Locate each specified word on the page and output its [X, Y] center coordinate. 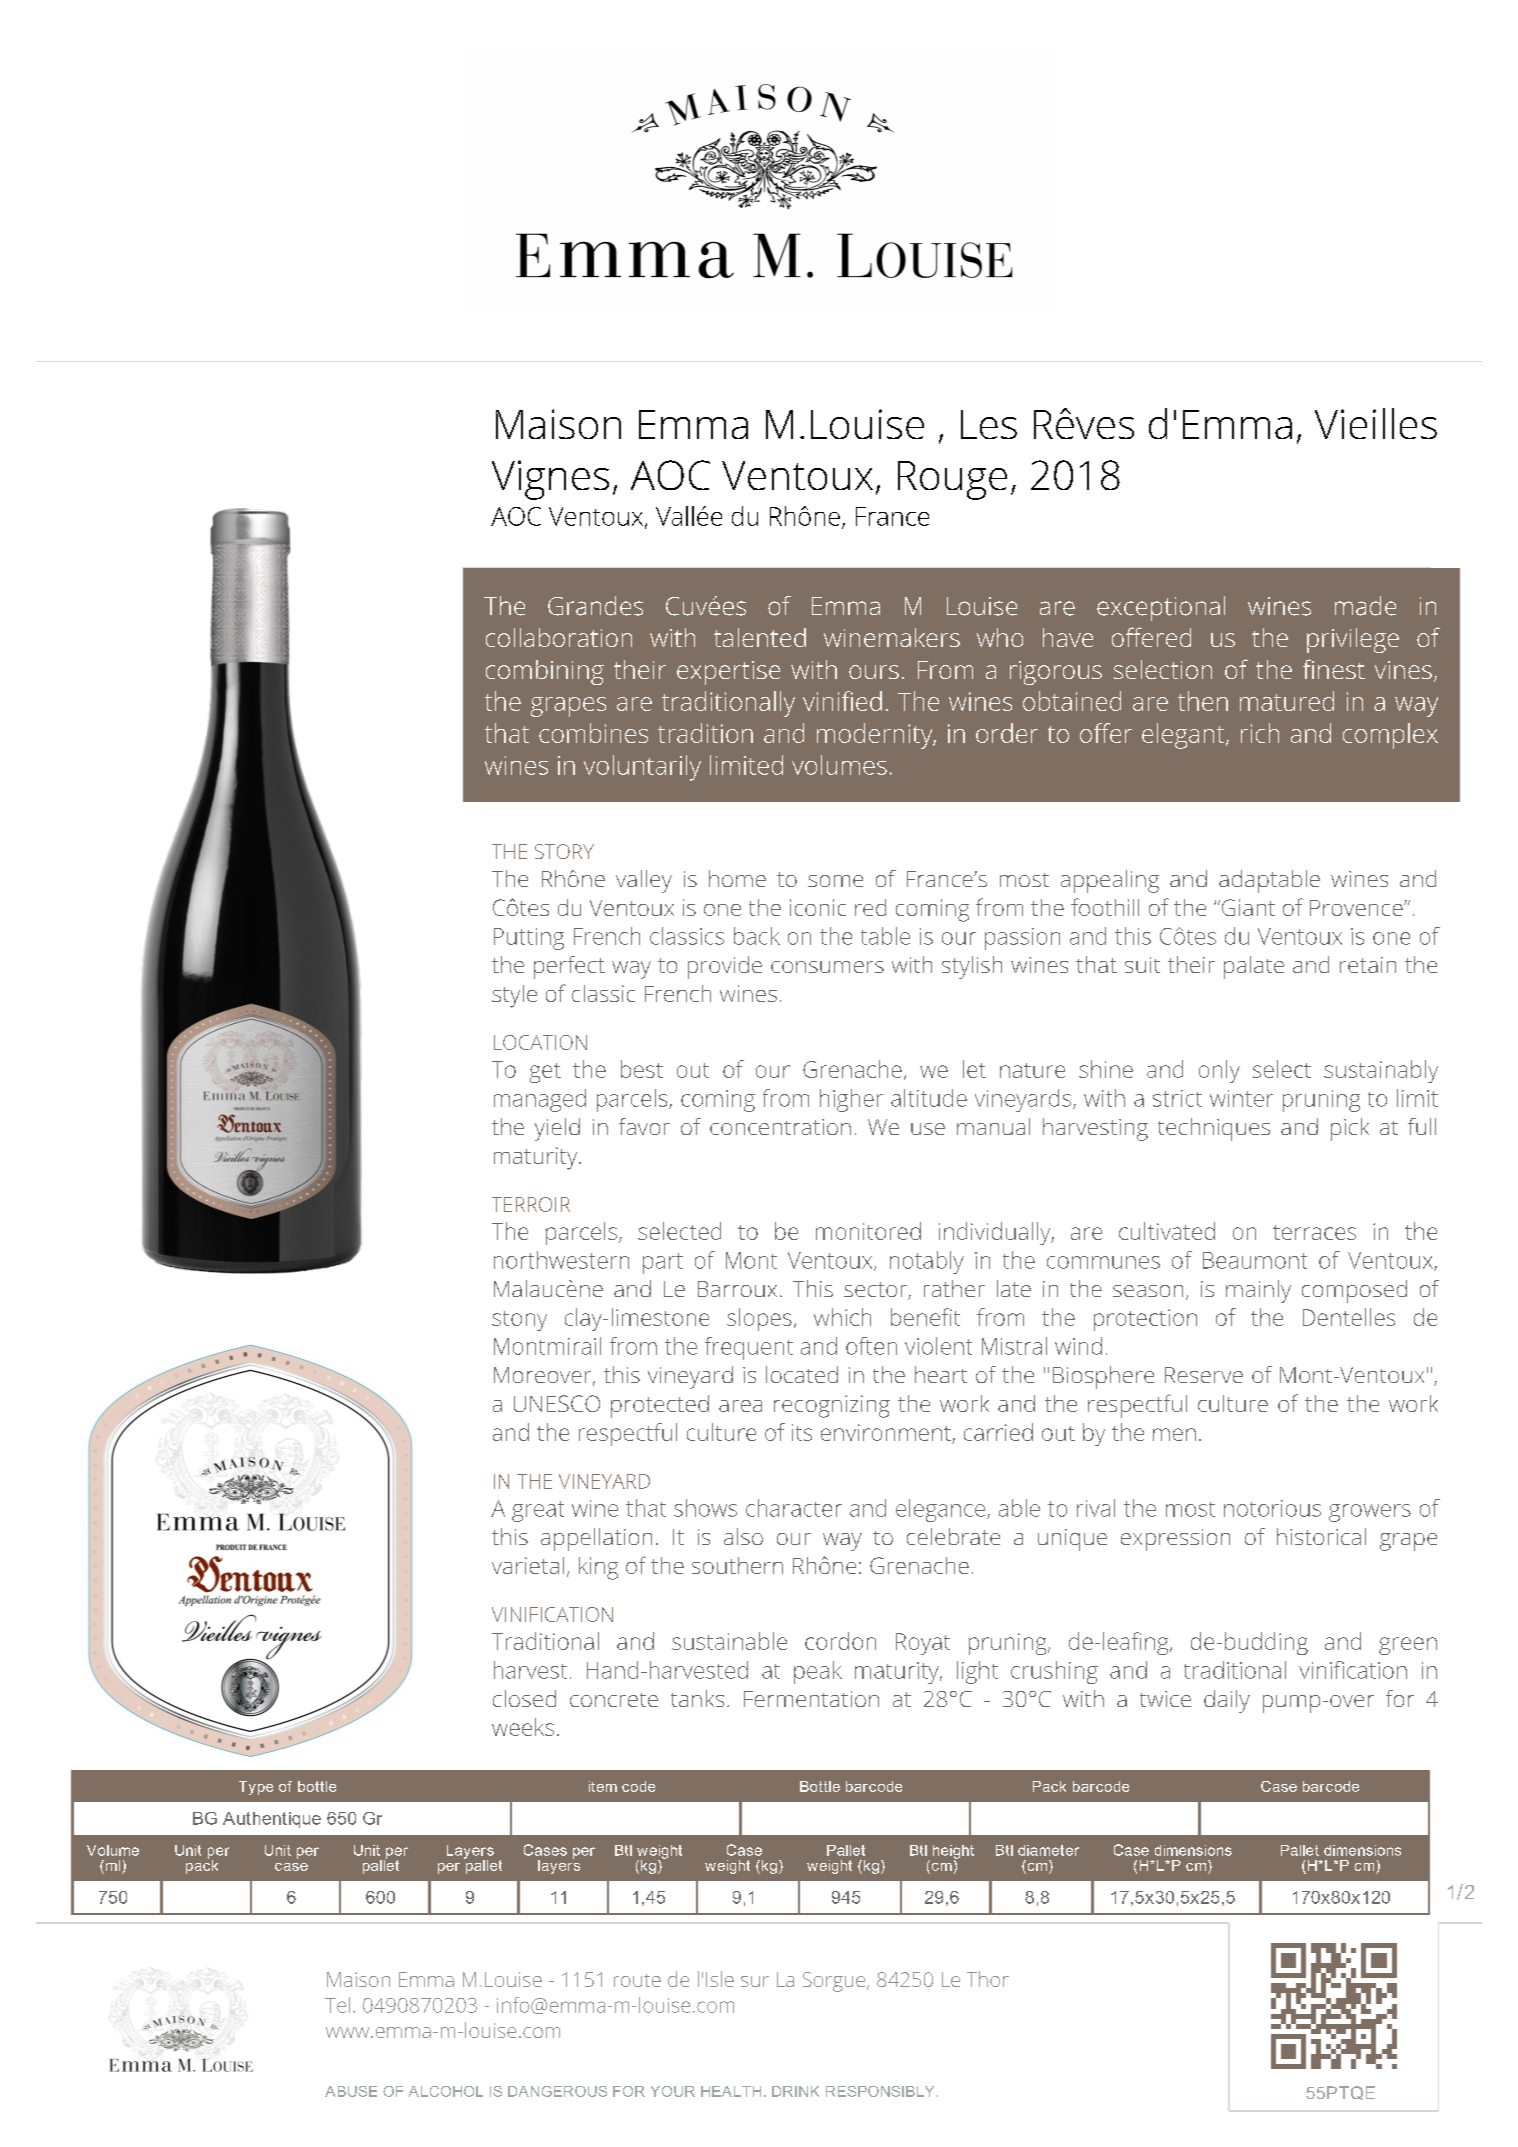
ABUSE [351, 2091]
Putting [529, 939]
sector [876, 1291]
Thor [988, 1979]
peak [818, 1672]
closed [524, 1698]
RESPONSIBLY [880, 2091]
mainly [1258, 1291]
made [1365, 606]
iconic [818, 907]
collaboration [559, 637]
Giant [1247, 907]
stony [519, 1321]
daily [1227, 1701]
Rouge [952, 480]
